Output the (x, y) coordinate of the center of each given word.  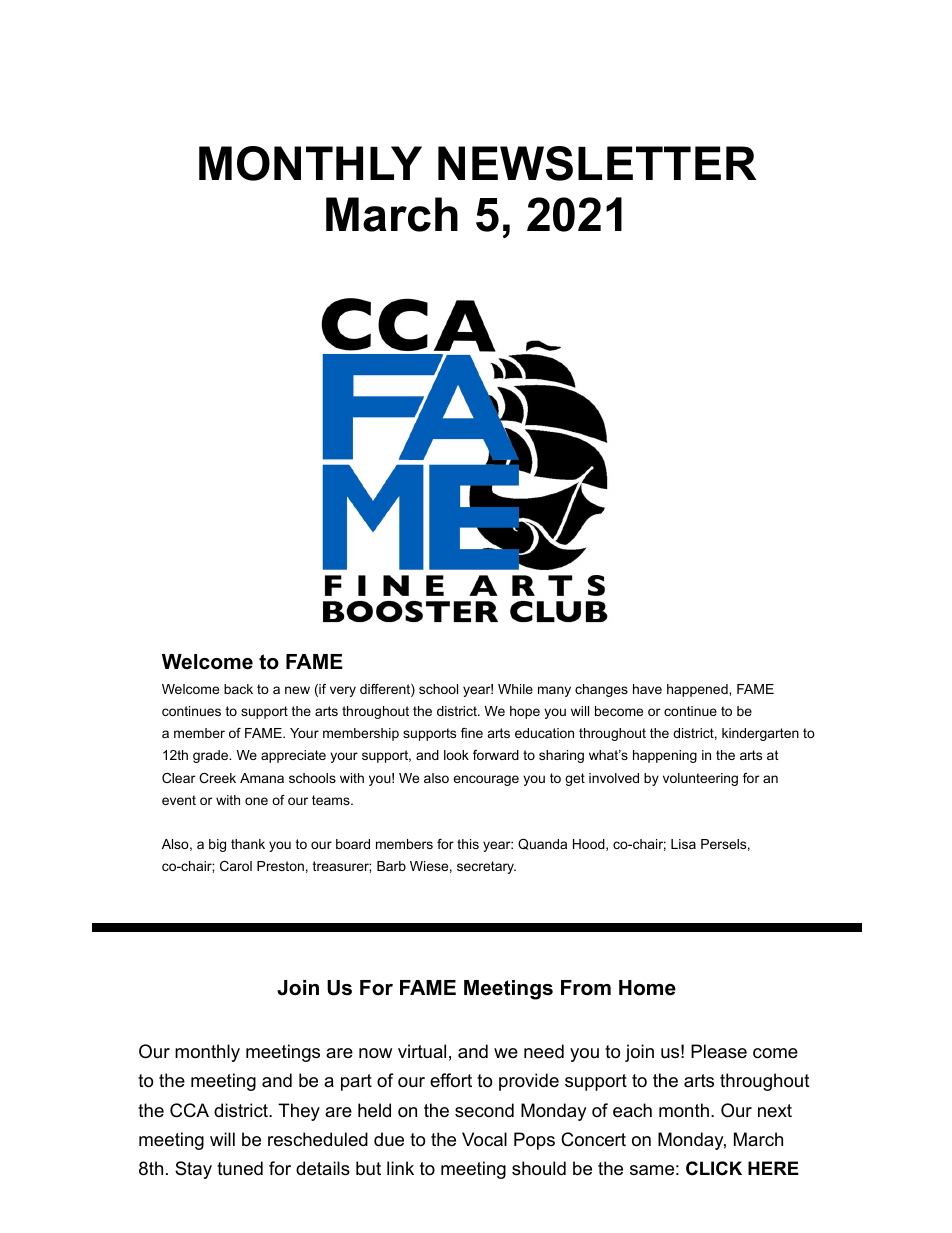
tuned (240, 1168)
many (554, 691)
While (515, 689)
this (468, 844)
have (647, 689)
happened (698, 690)
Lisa (683, 844)
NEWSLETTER (597, 163)
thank (248, 844)
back (238, 689)
